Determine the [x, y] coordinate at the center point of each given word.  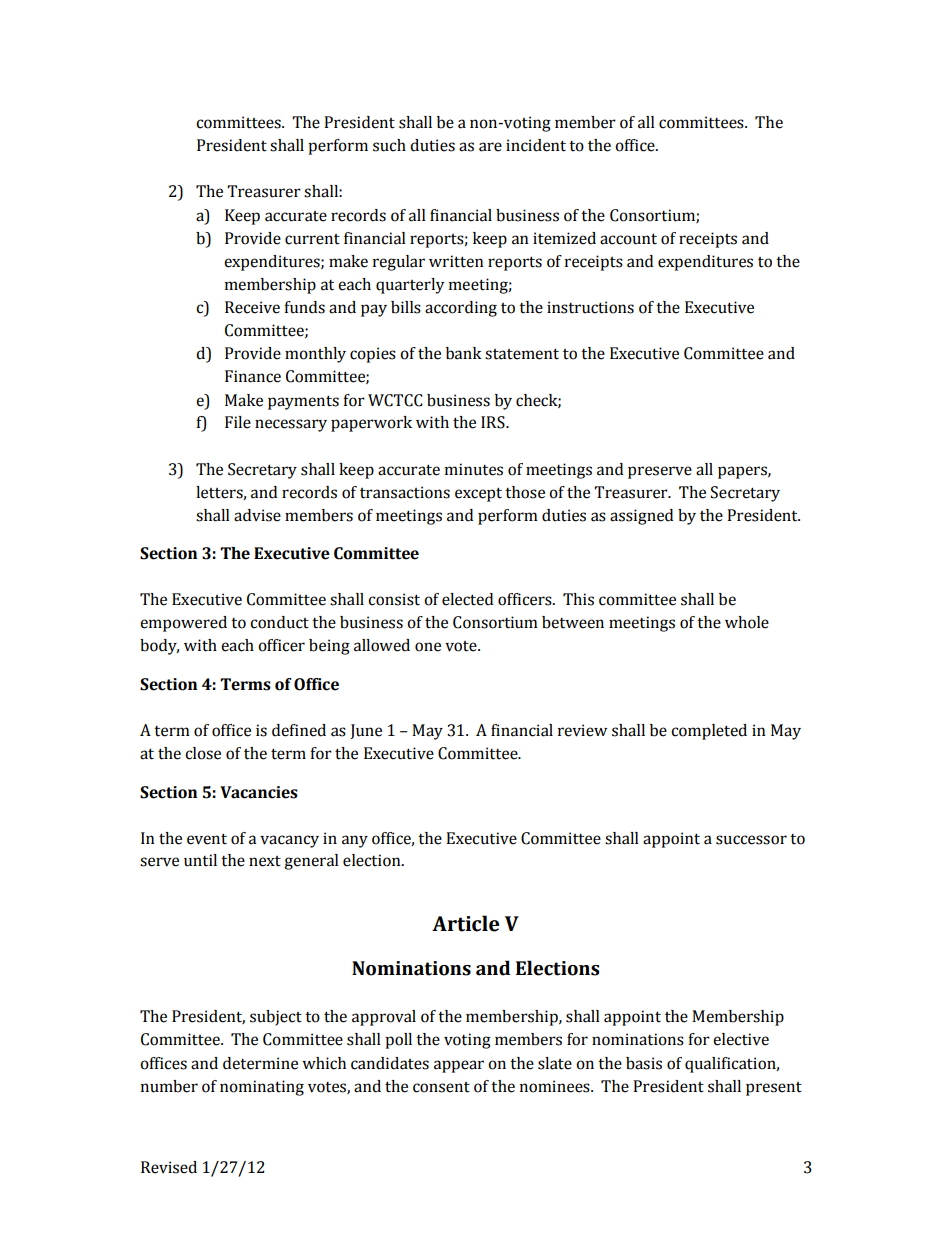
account [628, 239]
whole [747, 622]
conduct [279, 622]
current [312, 239]
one [428, 647]
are [490, 147]
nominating [262, 1088]
